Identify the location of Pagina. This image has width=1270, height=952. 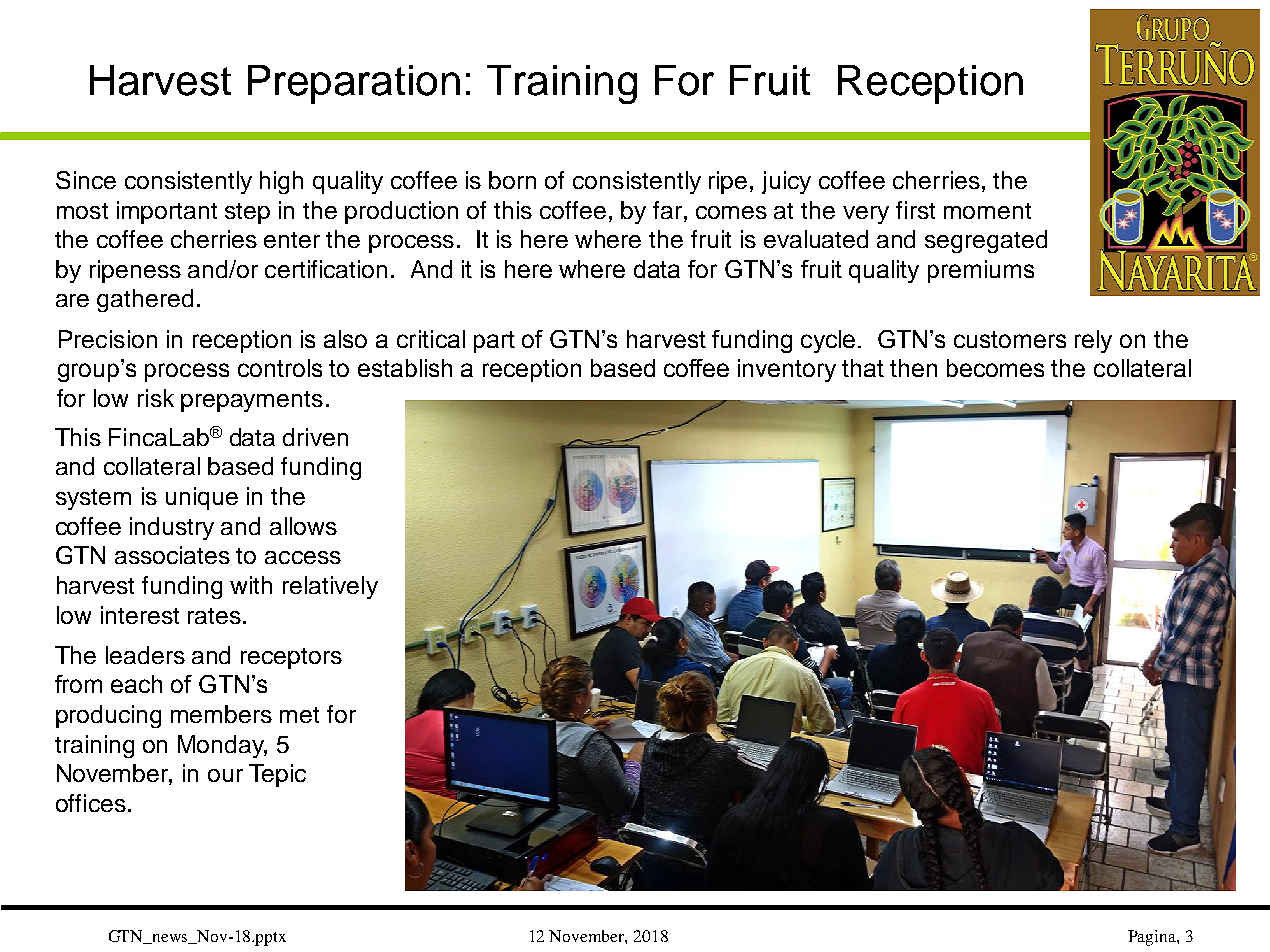
(1153, 938).
